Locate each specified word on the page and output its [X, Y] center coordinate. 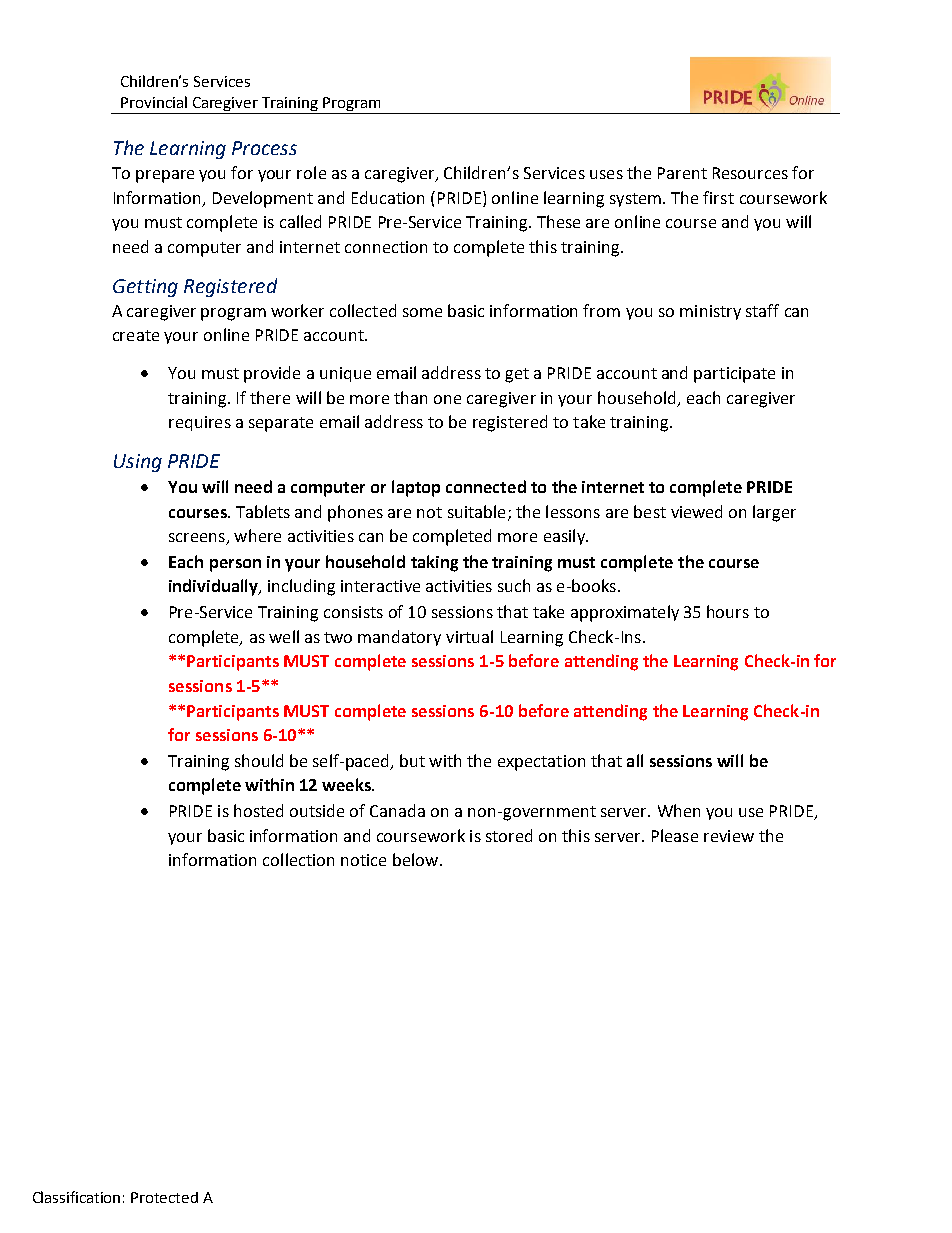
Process [264, 148]
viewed [696, 511]
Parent [682, 173]
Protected [164, 1197]
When [679, 810]
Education [388, 197]
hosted [258, 810]
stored [509, 835]
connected [486, 486]
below [417, 859]
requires [200, 423]
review [729, 836]
